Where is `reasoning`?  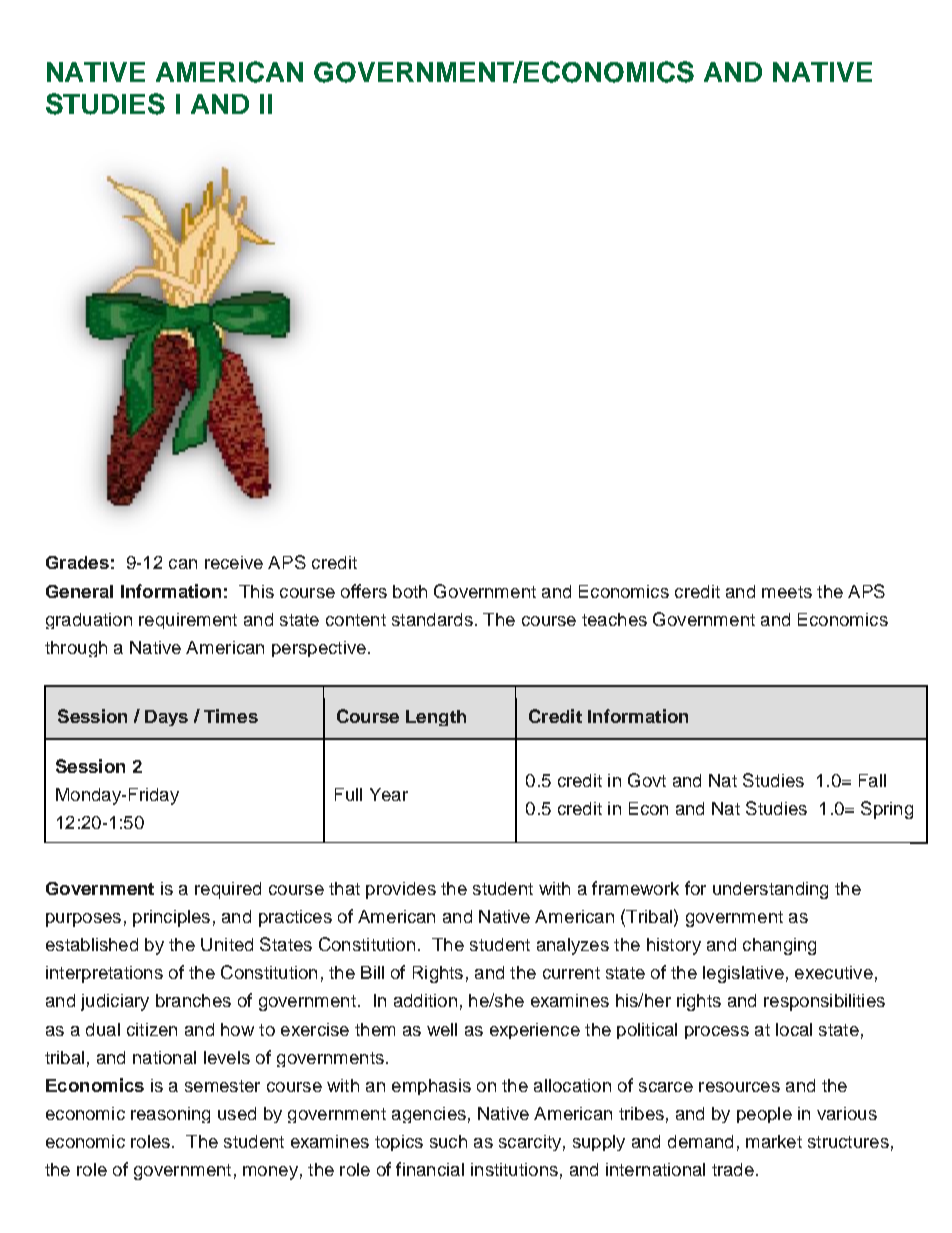 reasoning is located at coordinates (170, 1115).
